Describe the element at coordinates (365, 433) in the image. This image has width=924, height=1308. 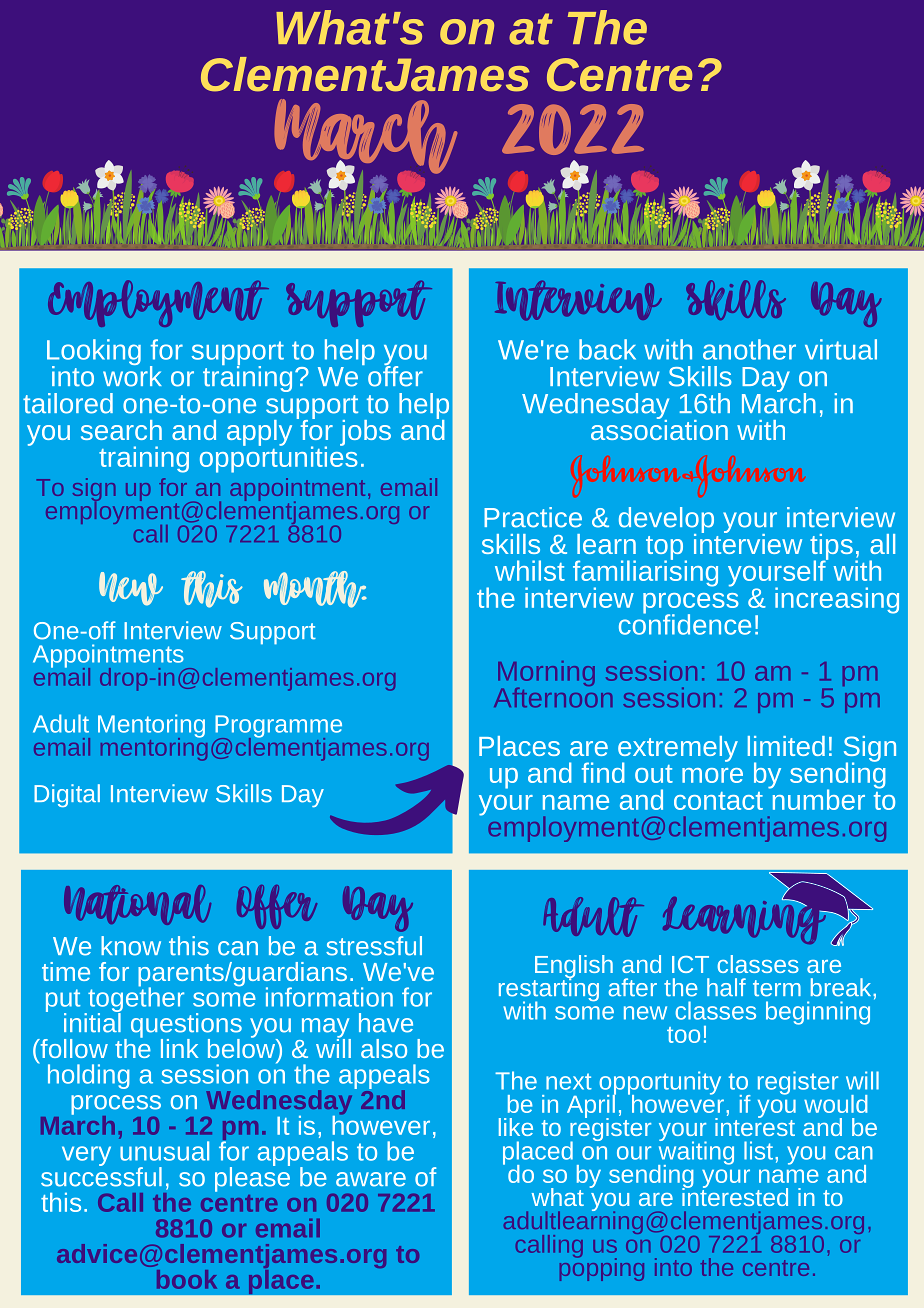
I see `jobs` at that location.
